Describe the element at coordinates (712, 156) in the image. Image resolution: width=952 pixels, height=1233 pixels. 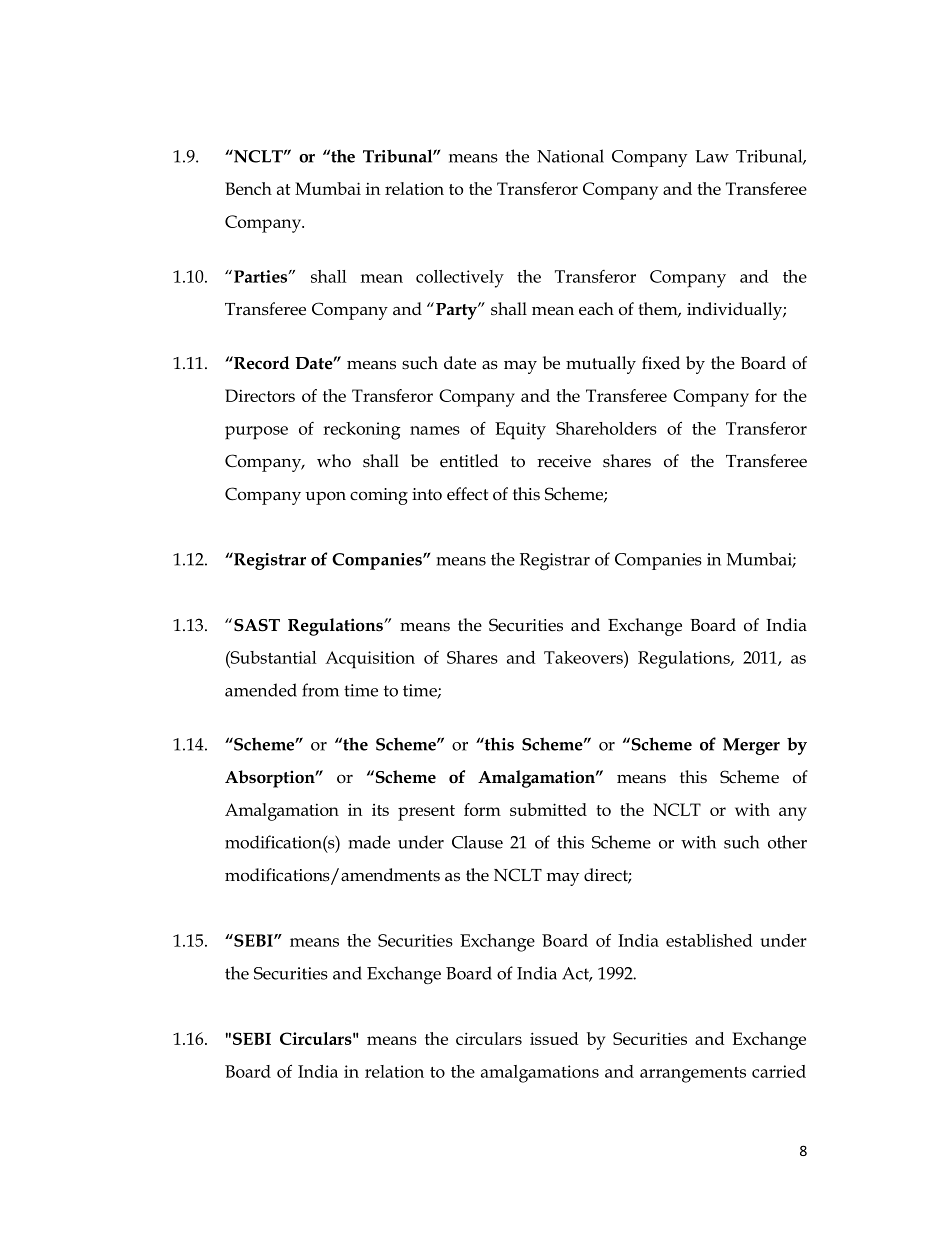
I see `Law` at that location.
